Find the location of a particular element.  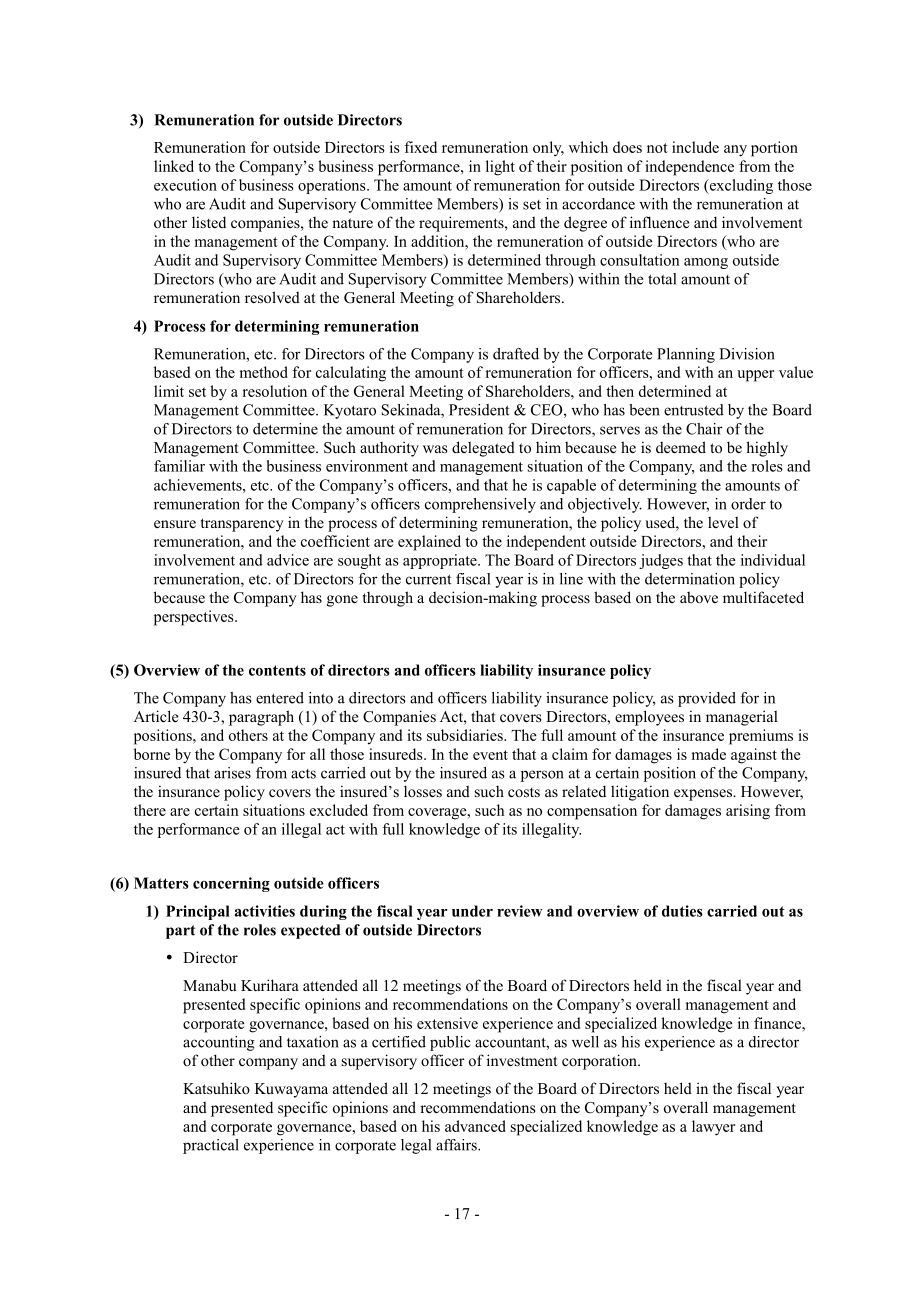

Principal is located at coordinates (198, 912).
